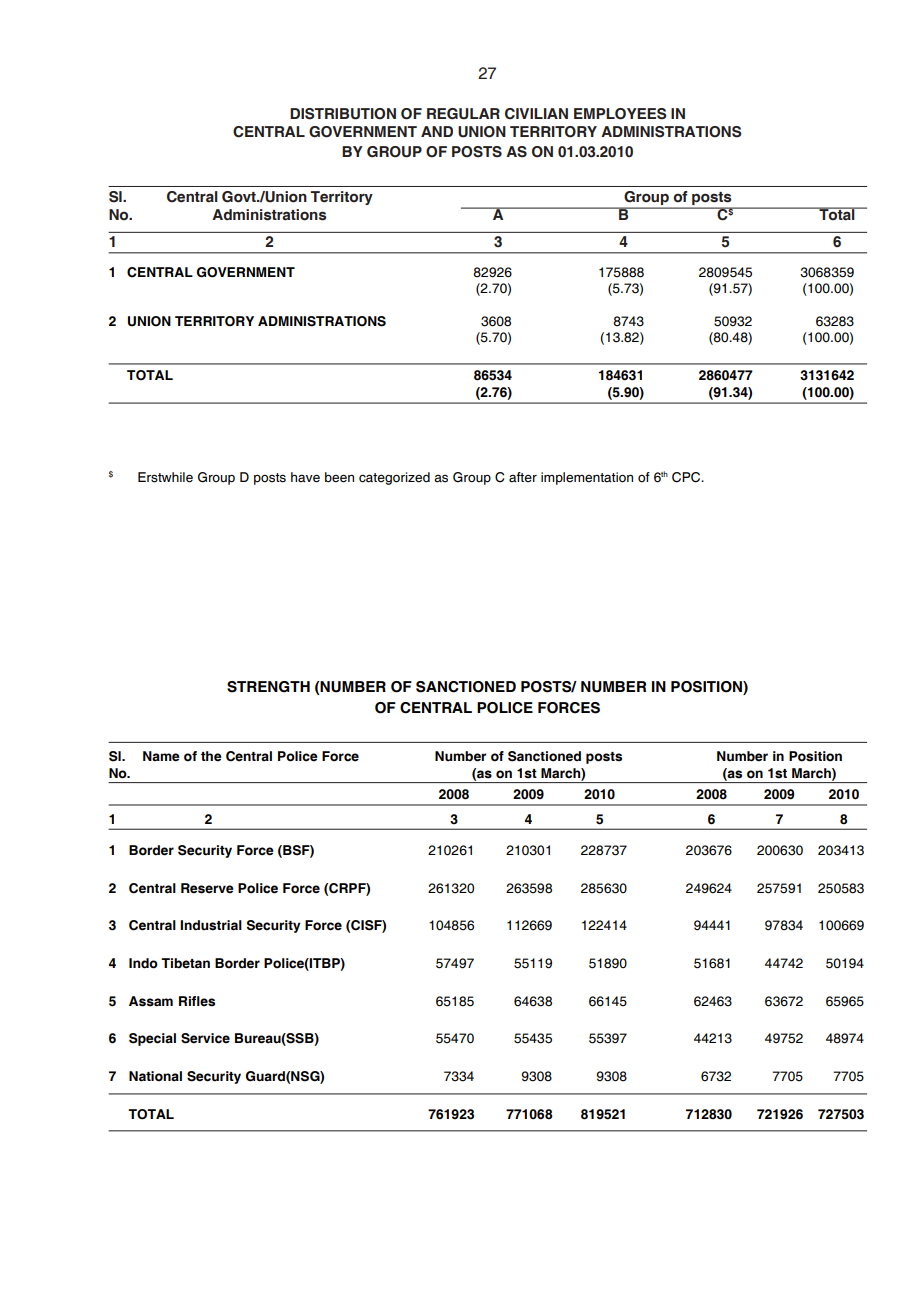 This screenshot has height=1308, width=924. What do you see at coordinates (687, 477) in the screenshot?
I see `CPC` at bounding box center [687, 477].
